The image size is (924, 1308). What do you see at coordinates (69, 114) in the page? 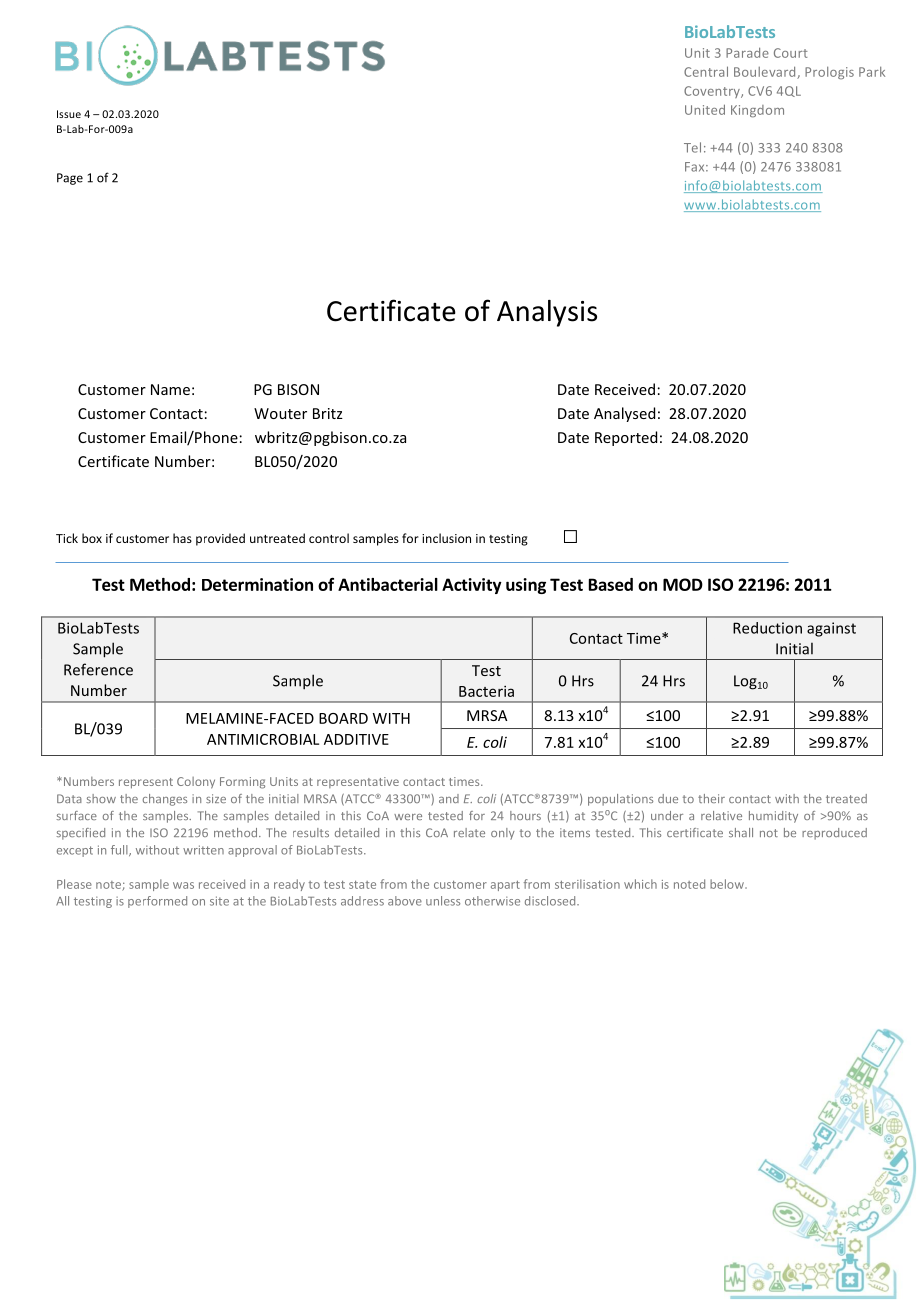
I see `Issue` at bounding box center [69, 114].
